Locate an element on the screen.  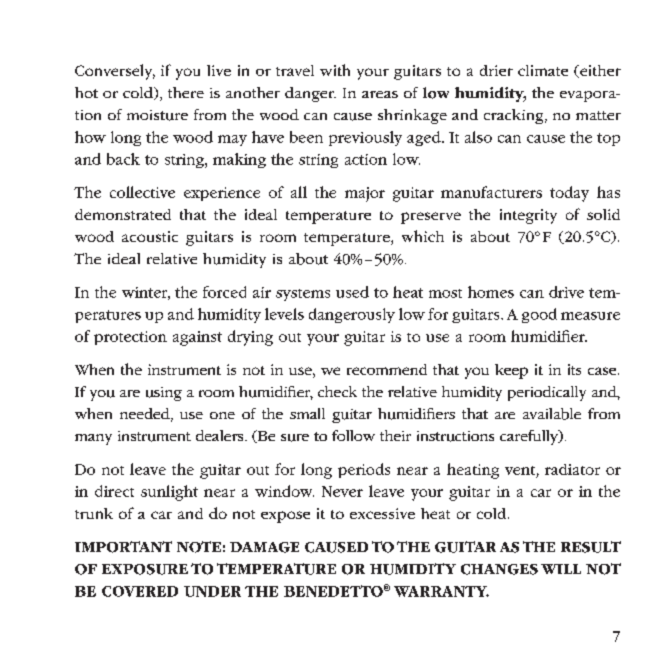
small is located at coordinates (307, 413).
